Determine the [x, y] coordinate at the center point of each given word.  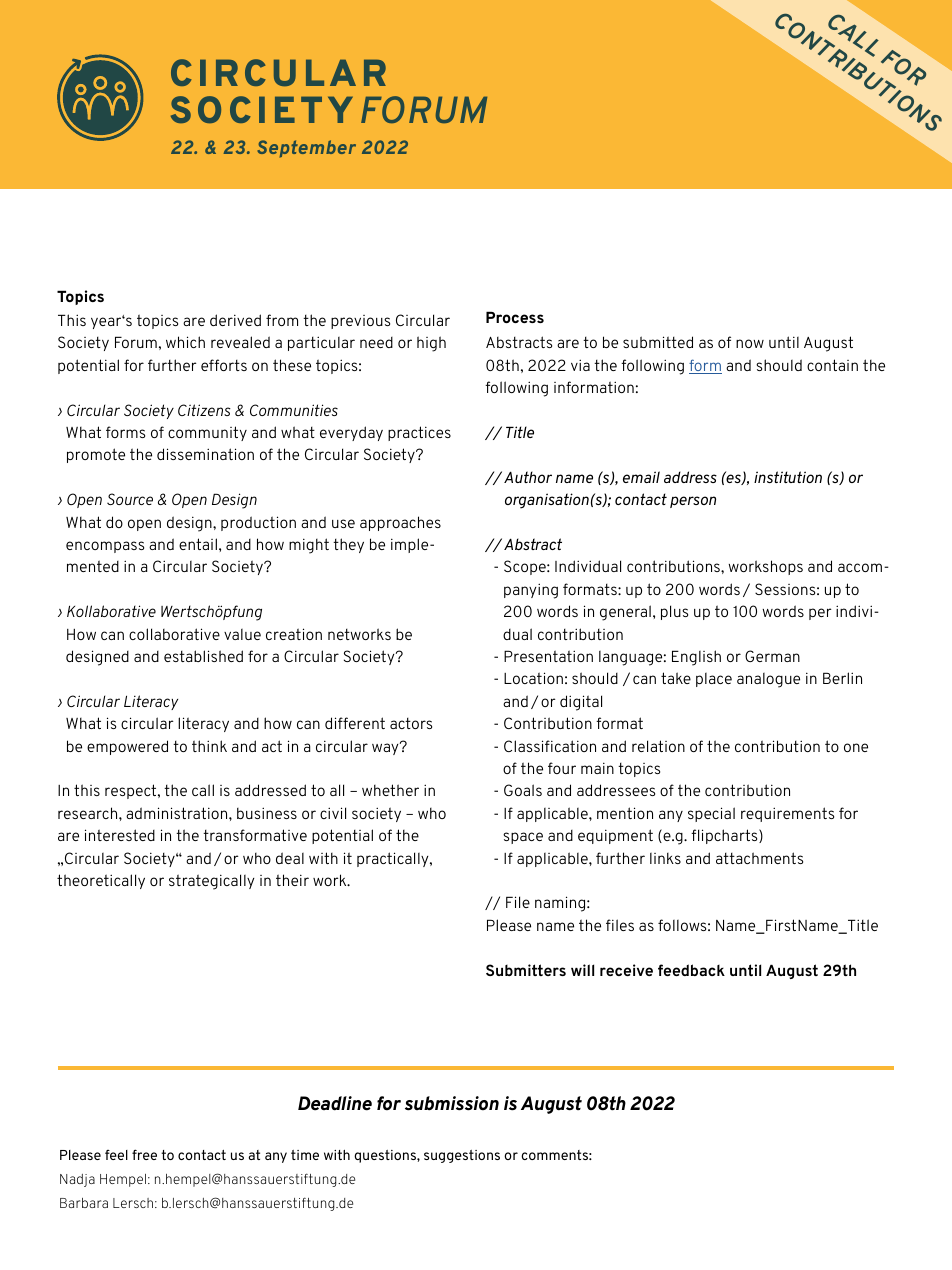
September [306, 149]
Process [515, 317]
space [523, 838]
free [144, 1154]
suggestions [462, 1156]
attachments [759, 858]
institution [788, 477]
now [750, 343]
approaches [400, 523]
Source [130, 499]
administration [178, 813]
